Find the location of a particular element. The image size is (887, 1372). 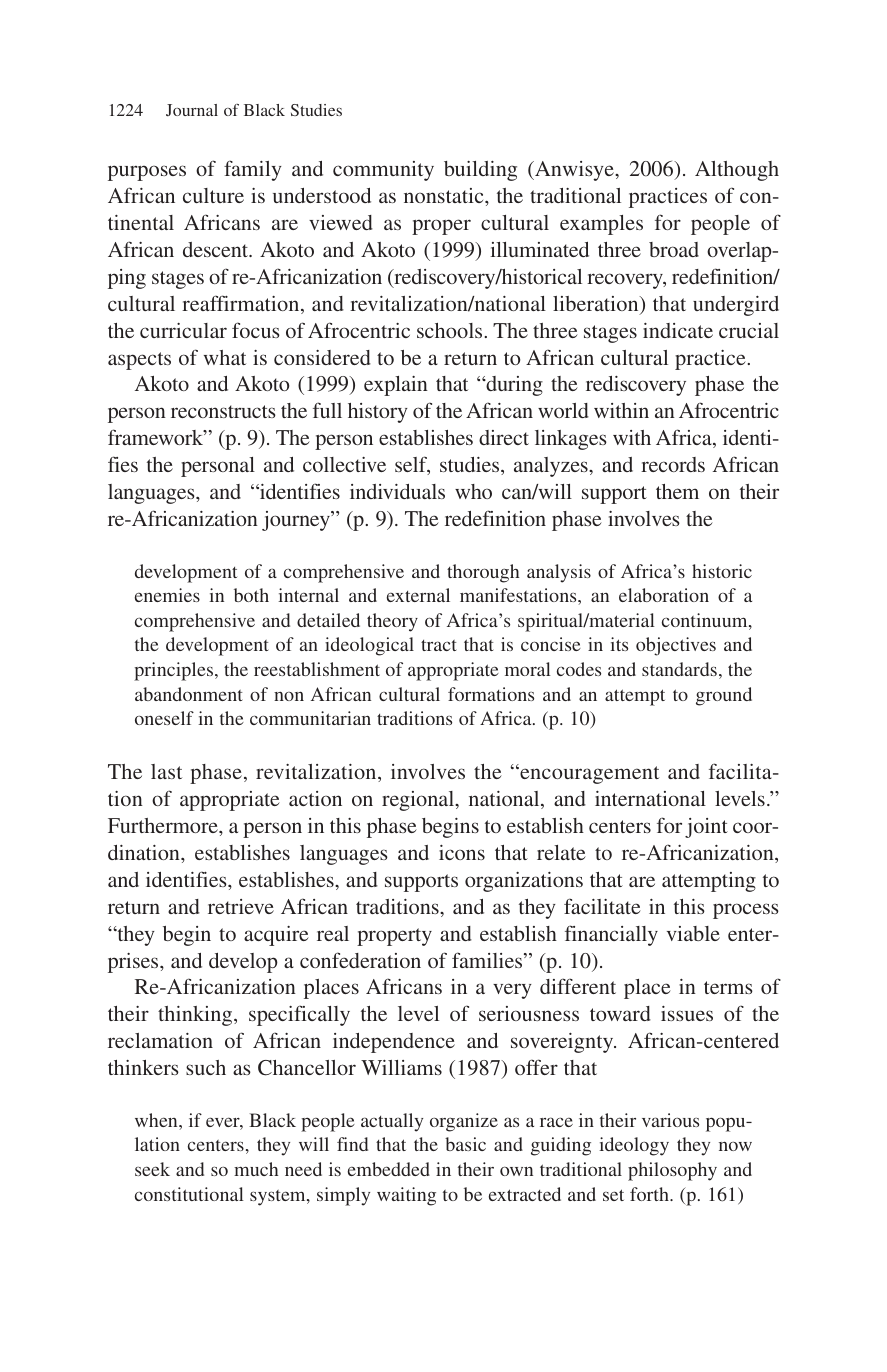

them is located at coordinates (677, 491).
